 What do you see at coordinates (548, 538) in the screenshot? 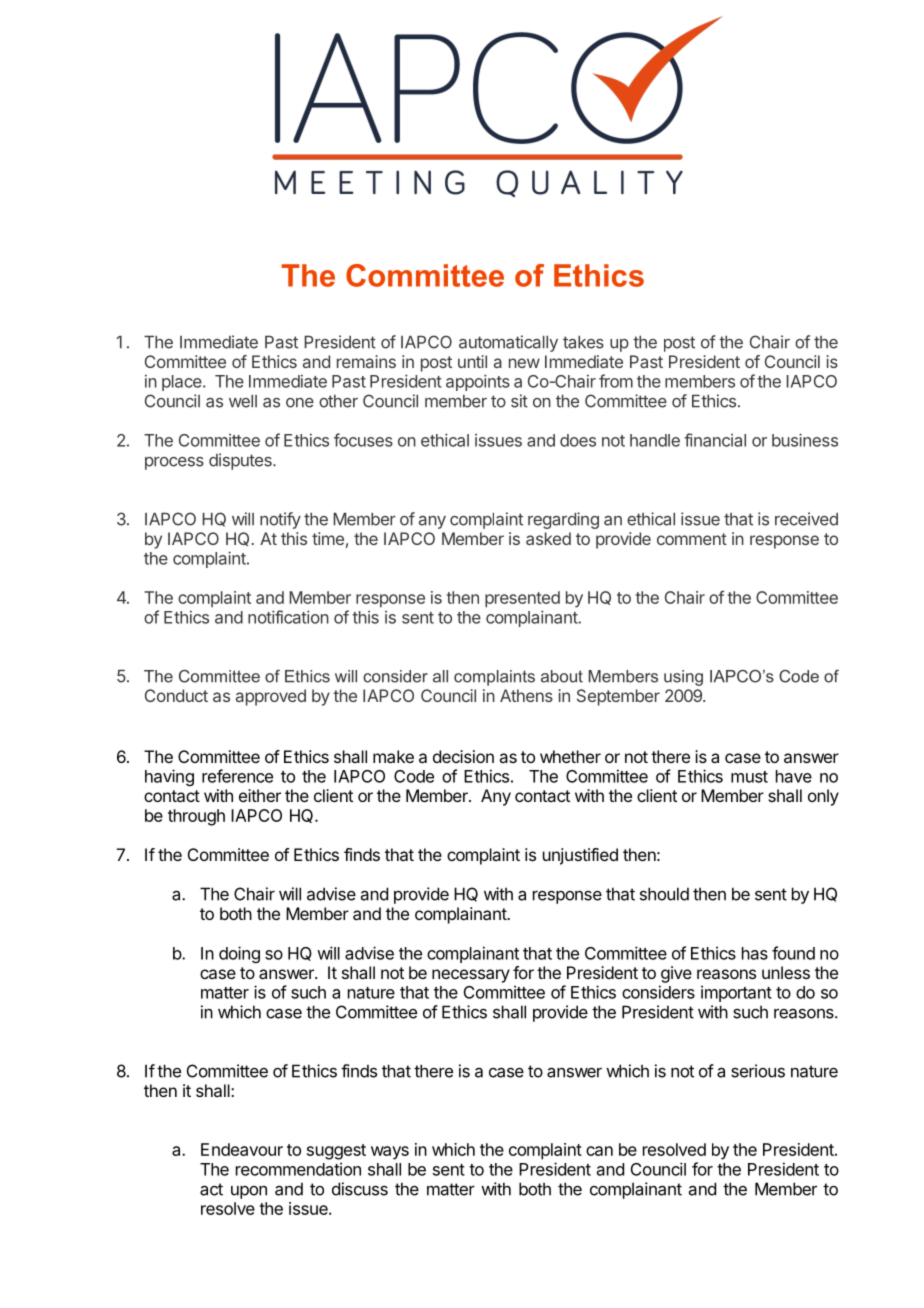
I see `asked` at bounding box center [548, 538].
